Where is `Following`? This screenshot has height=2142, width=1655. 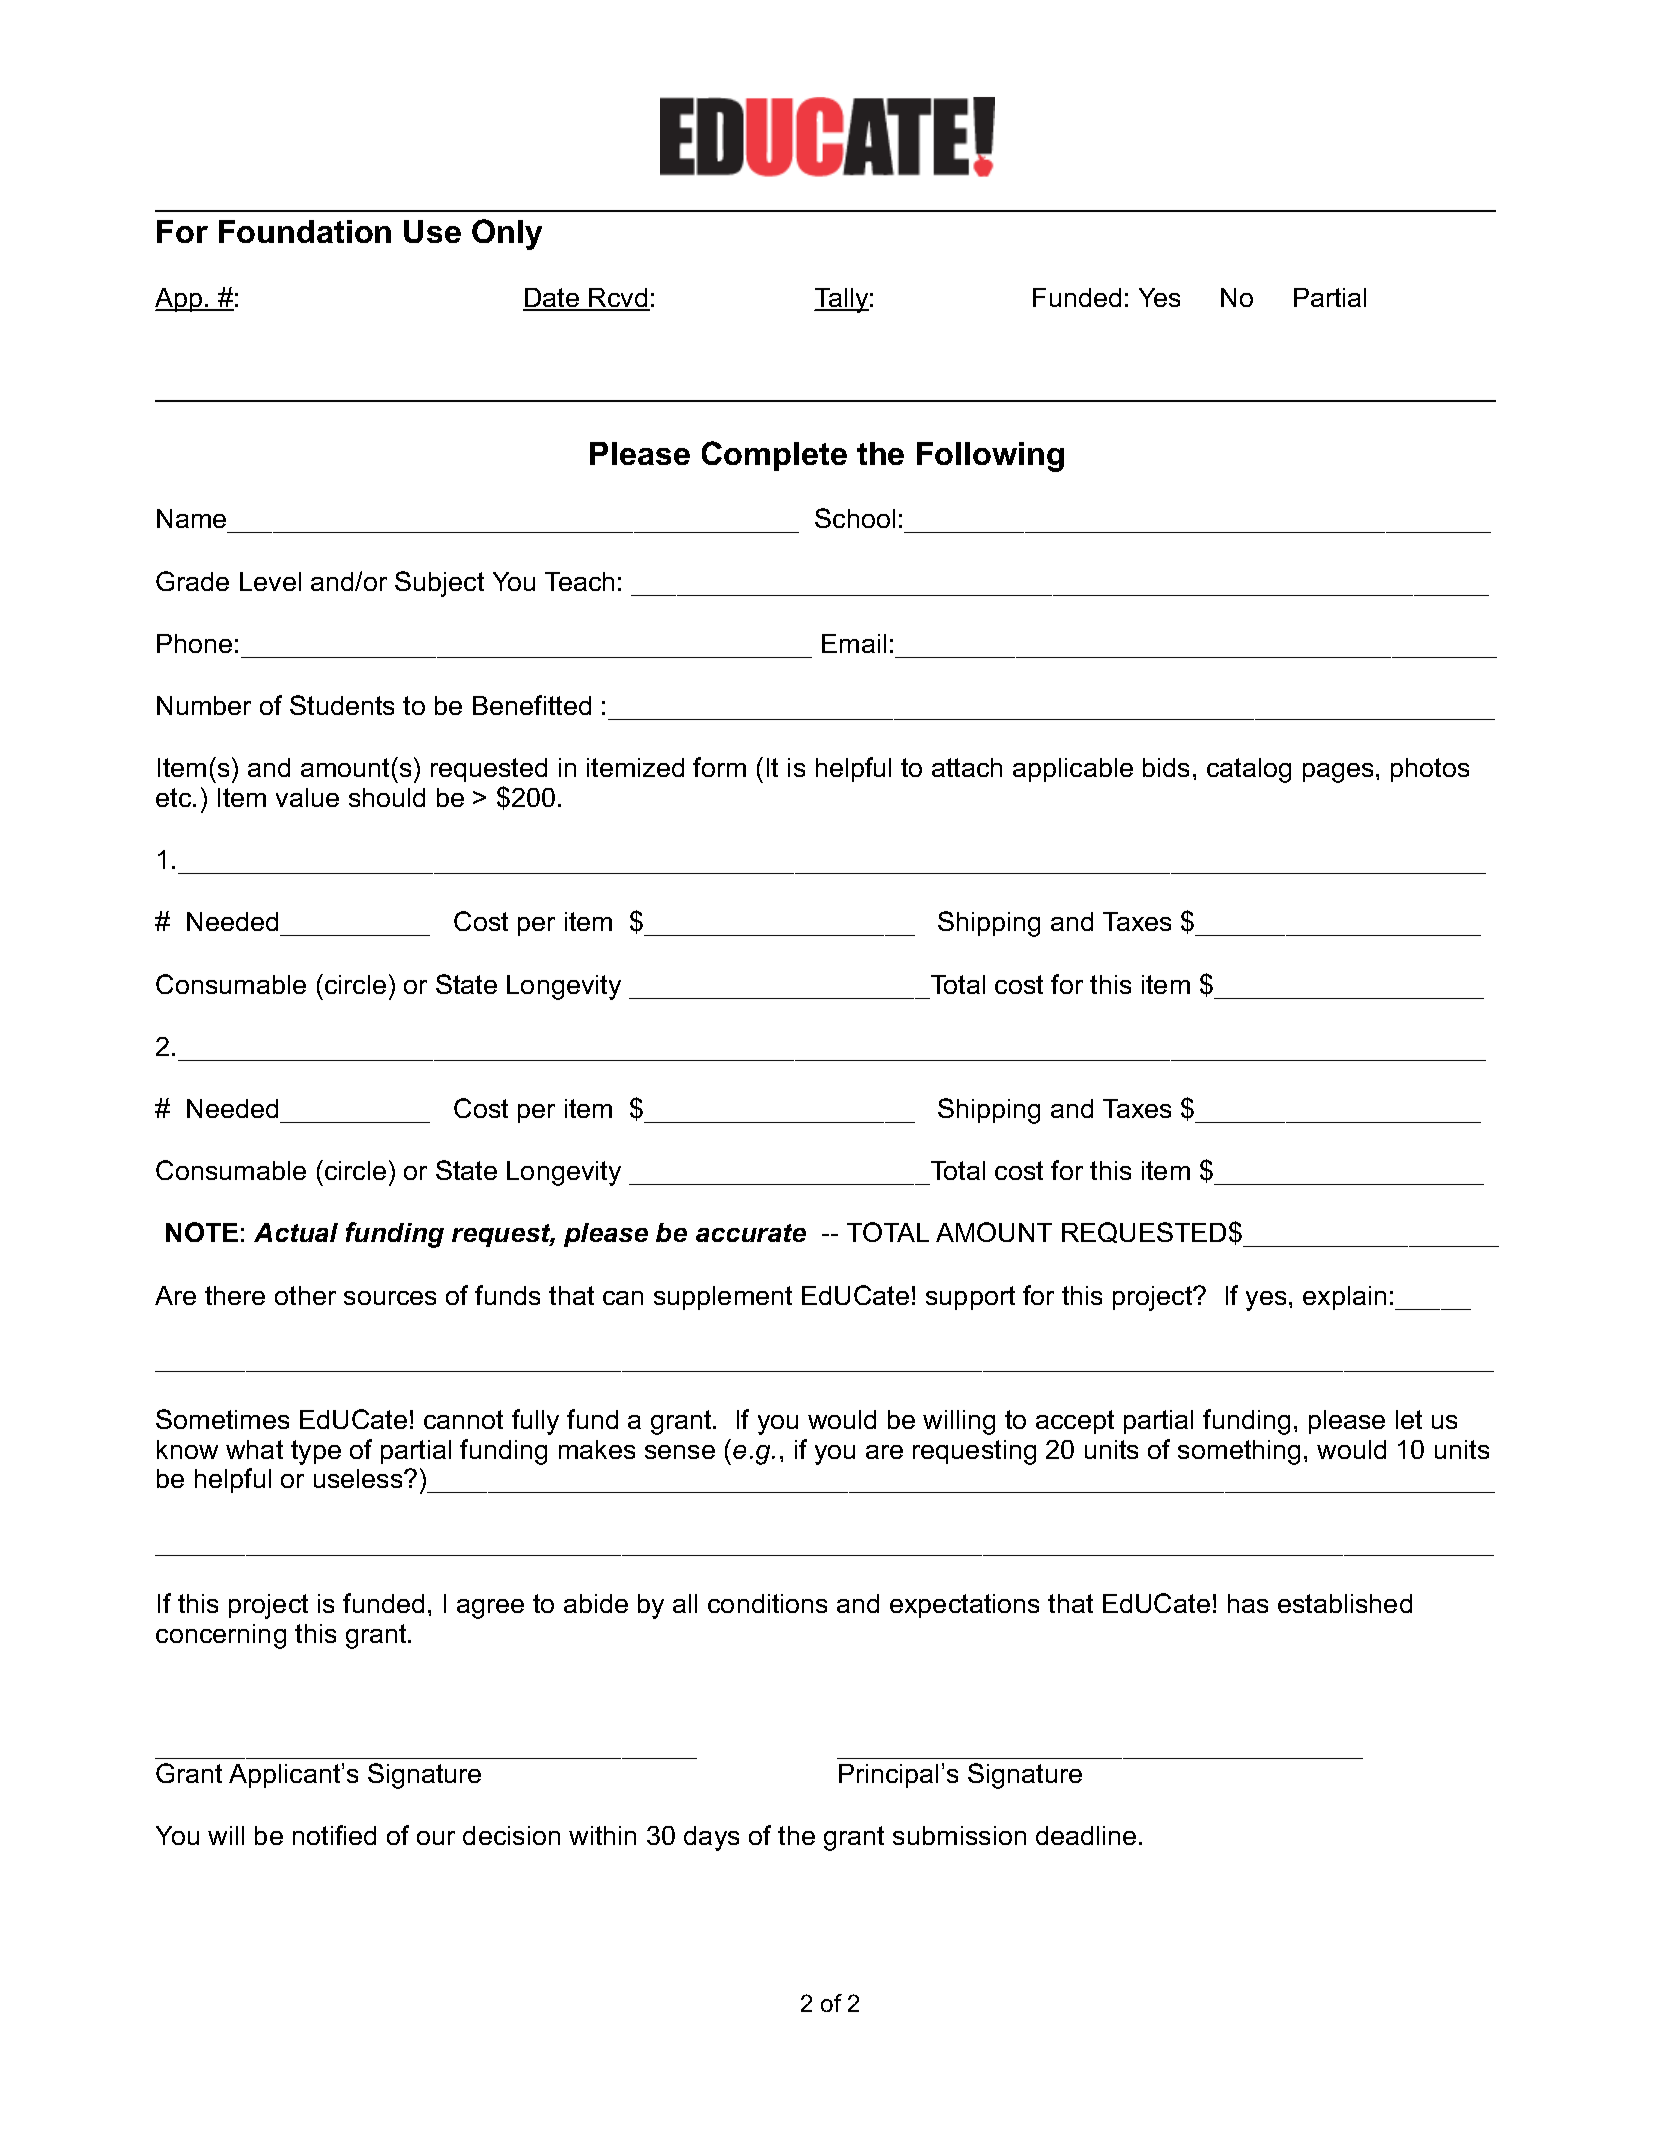
Following is located at coordinates (990, 457).
